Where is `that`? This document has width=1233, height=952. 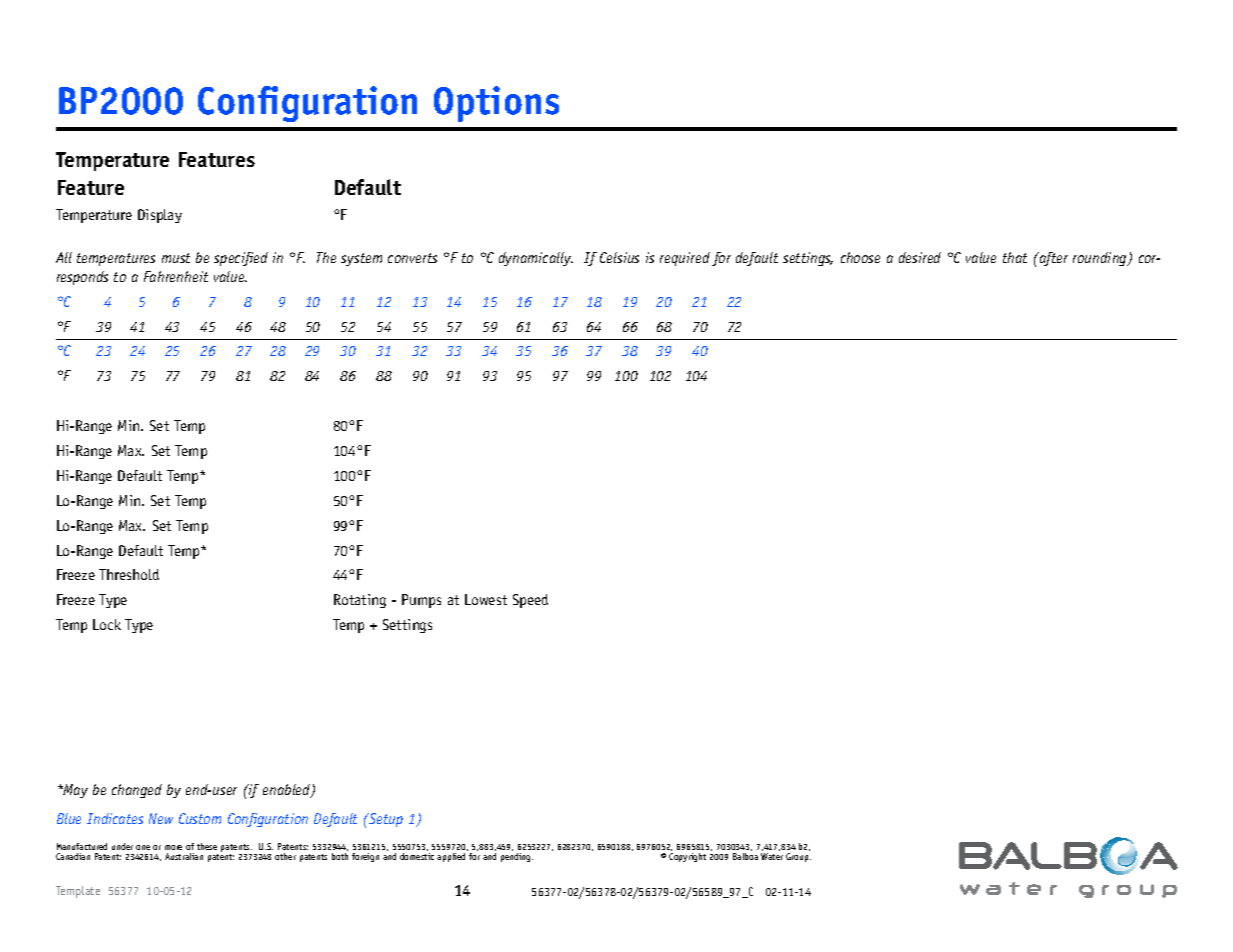
that is located at coordinates (1015, 257).
